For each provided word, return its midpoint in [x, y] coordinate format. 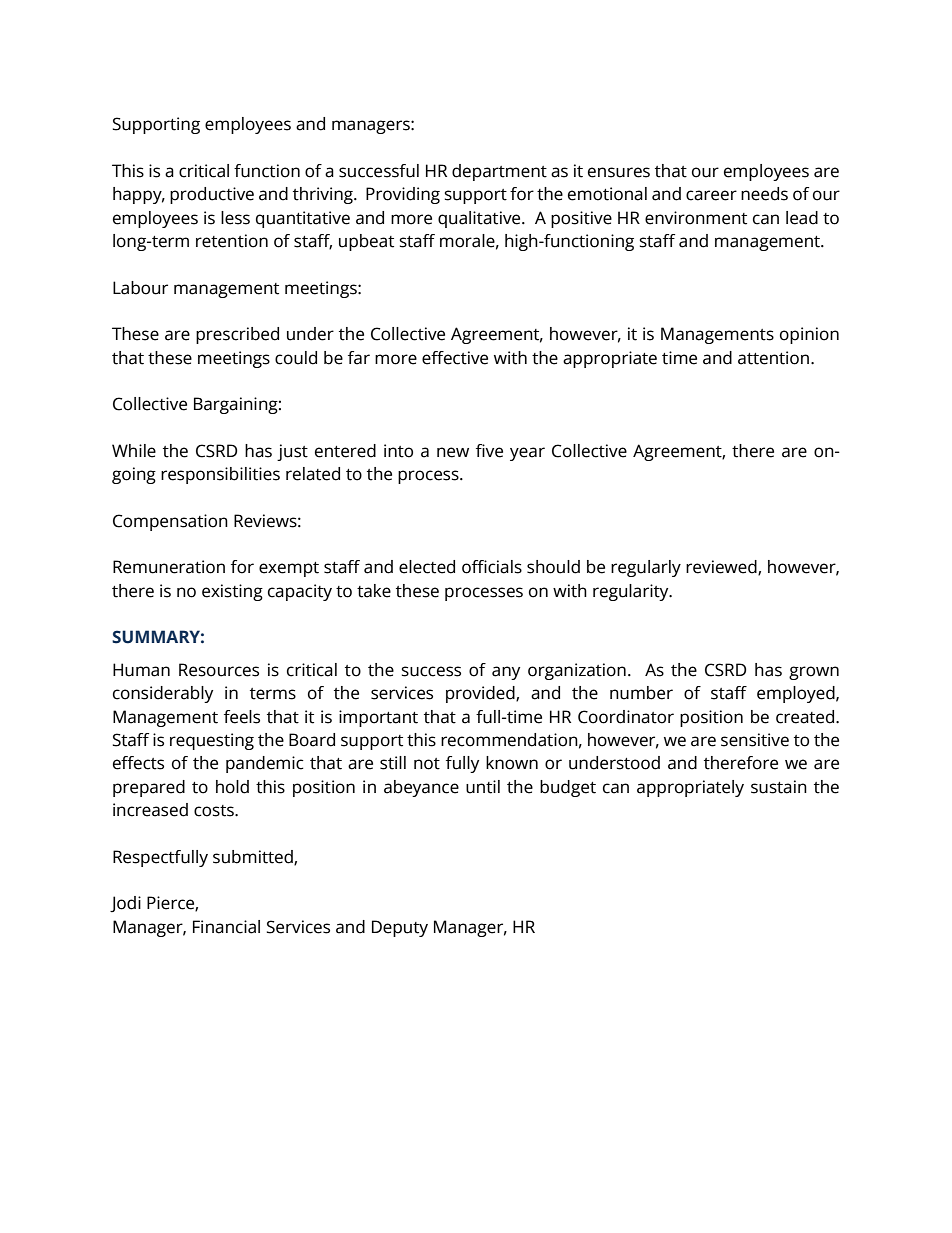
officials [492, 567]
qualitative [480, 219]
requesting [212, 741]
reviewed [722, 568]
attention [775, 358]
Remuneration [169, 567]
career [711, 195]
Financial [226, 927]
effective [455, 358]
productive [212, 195]
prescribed [237, 335]
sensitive [755, 740]
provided [481, 694]
